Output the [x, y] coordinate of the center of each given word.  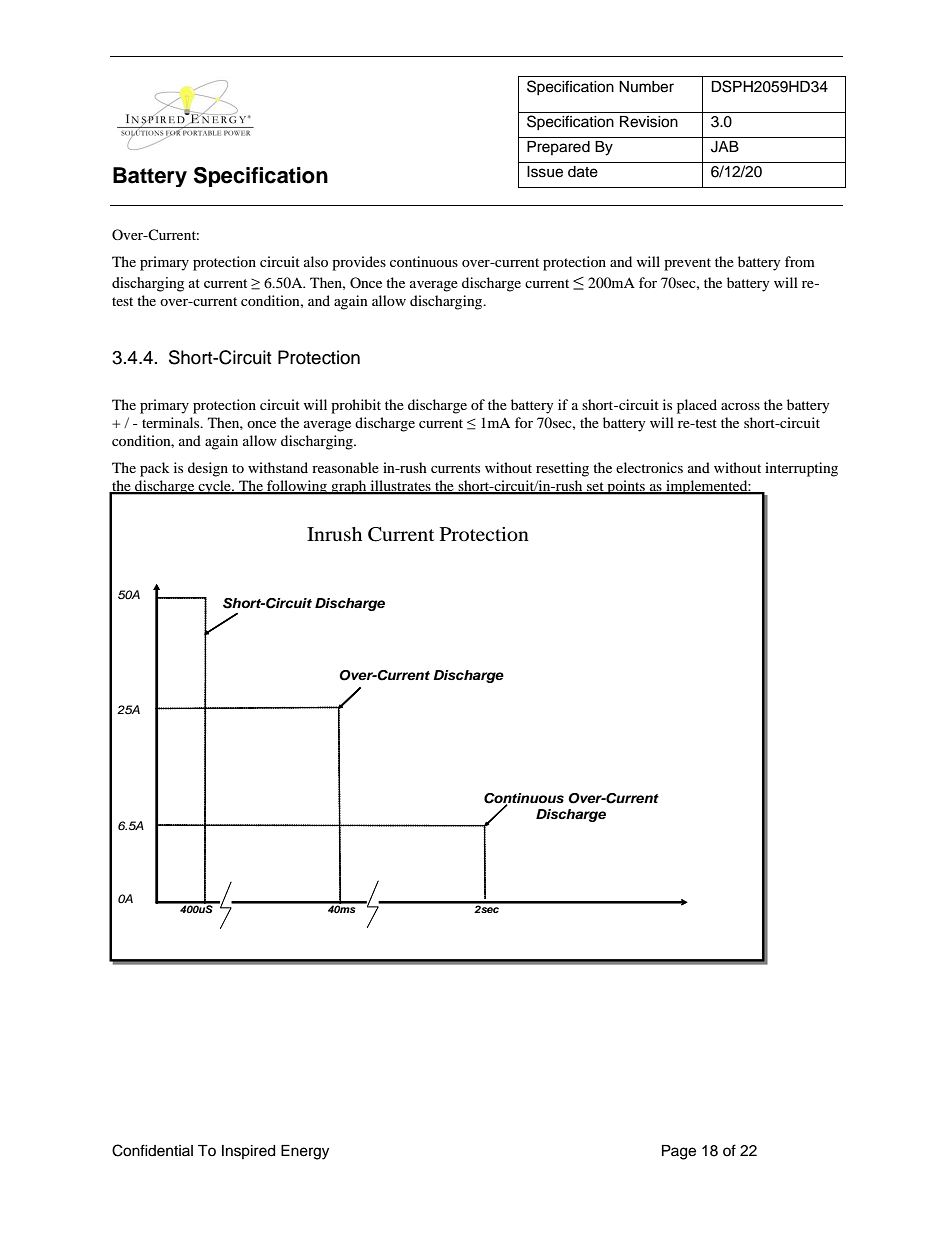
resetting [562, 469]
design [208, 469]
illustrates [400, 487]
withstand [278, 467]
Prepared [558, 148]
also [316, 261]
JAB [725, 147]
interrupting [801, 469]
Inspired [248, 1152]
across [740, 406]
